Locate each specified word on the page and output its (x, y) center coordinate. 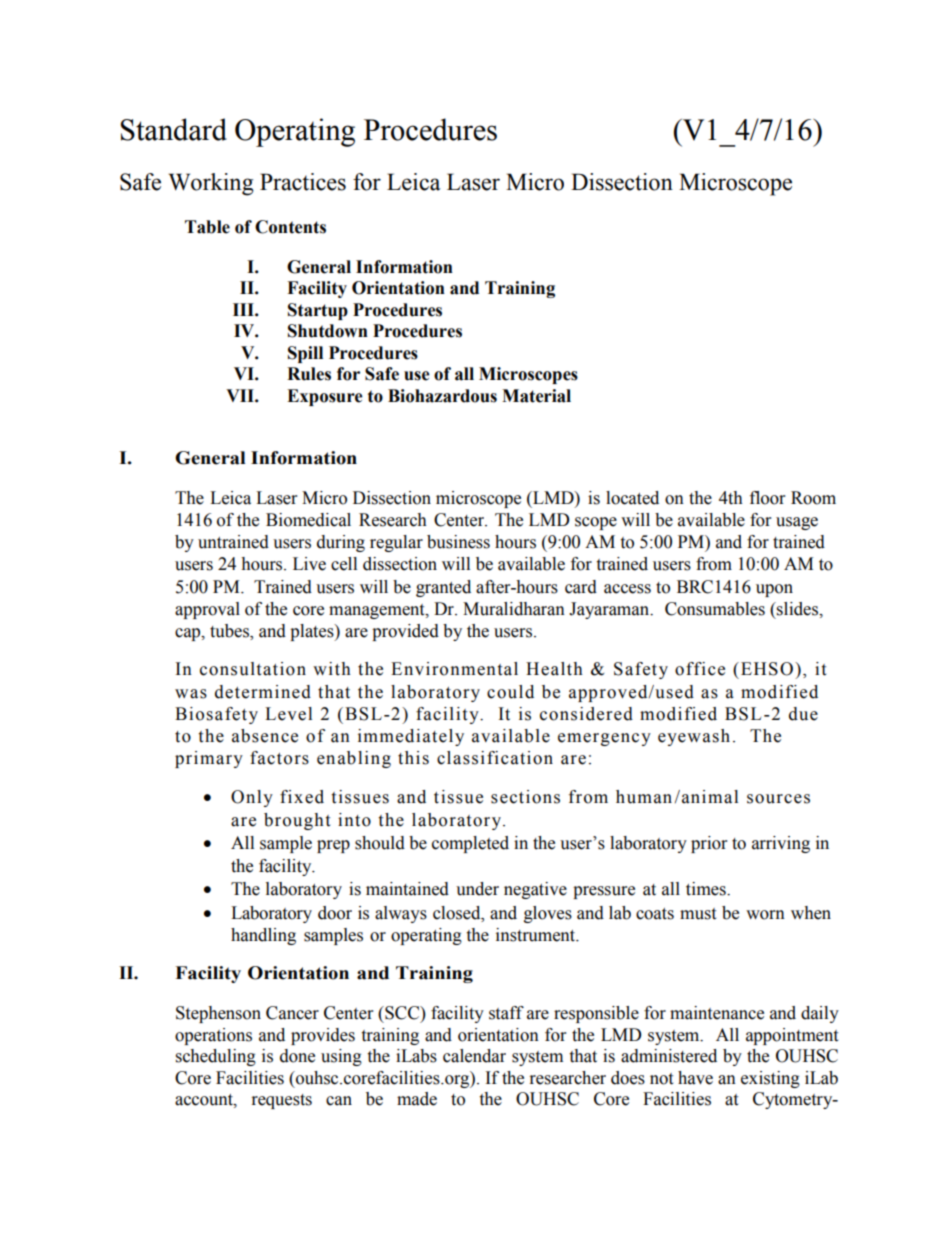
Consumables (715, 609)
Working (211, 184)
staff (506, 1013)
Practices (303, 182)
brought (297, 821)
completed (470, 844)
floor (767, 498)
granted (443, 588)
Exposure (325, 397)
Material (536, 396)
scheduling (216, 1057)
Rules (309, 374)
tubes (230, 632)
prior (709, 844)
